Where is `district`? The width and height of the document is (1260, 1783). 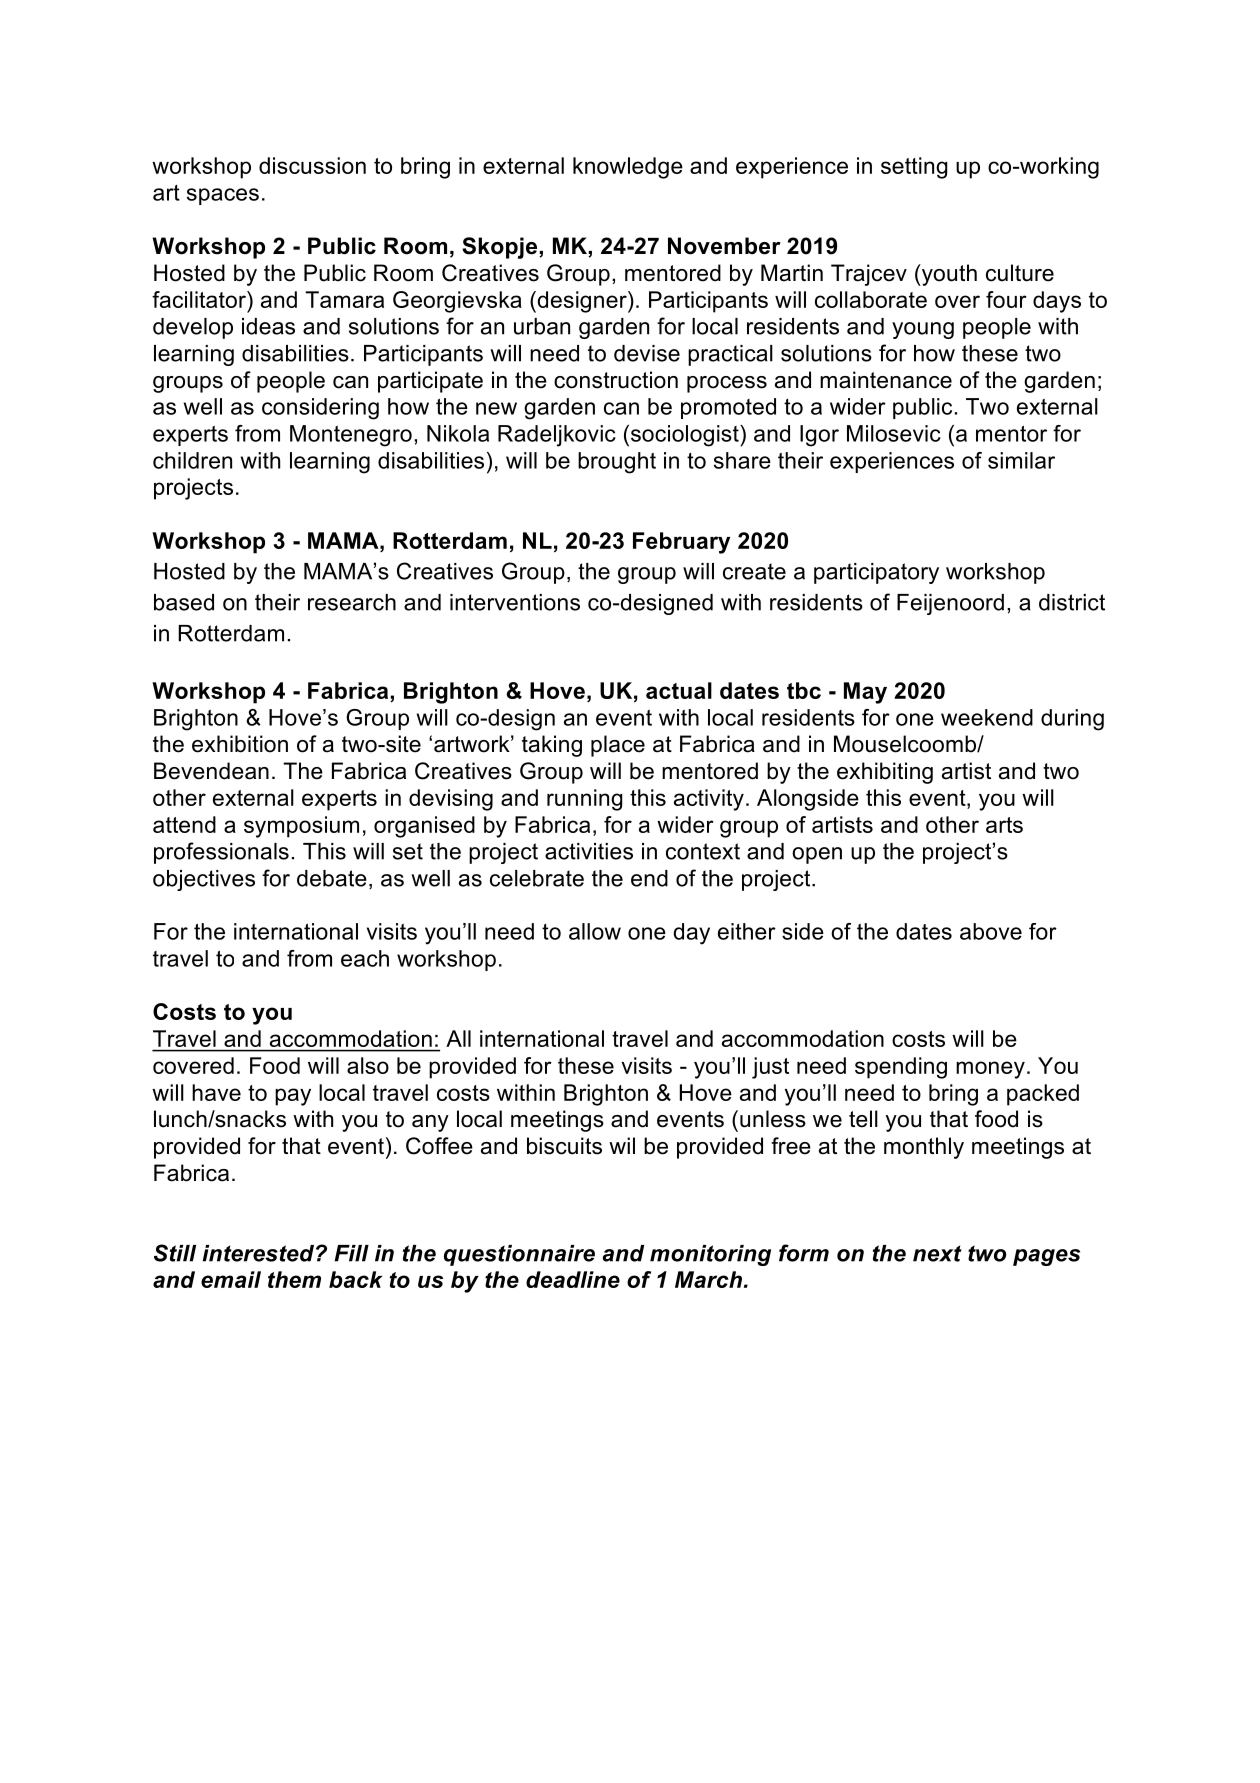
district is located at coordinates (1072, 602).
